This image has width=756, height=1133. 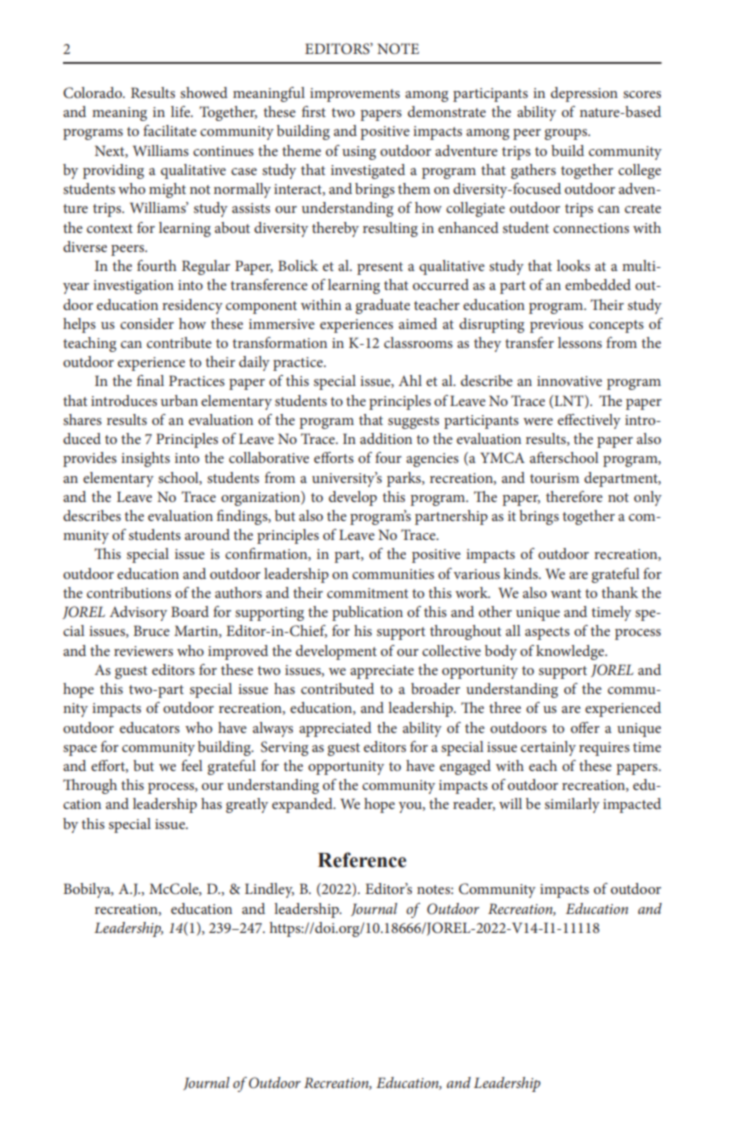 What do you see at coordinates (143, 651) in the image?
I see `reviewers` at bounding box center [143, 651].
